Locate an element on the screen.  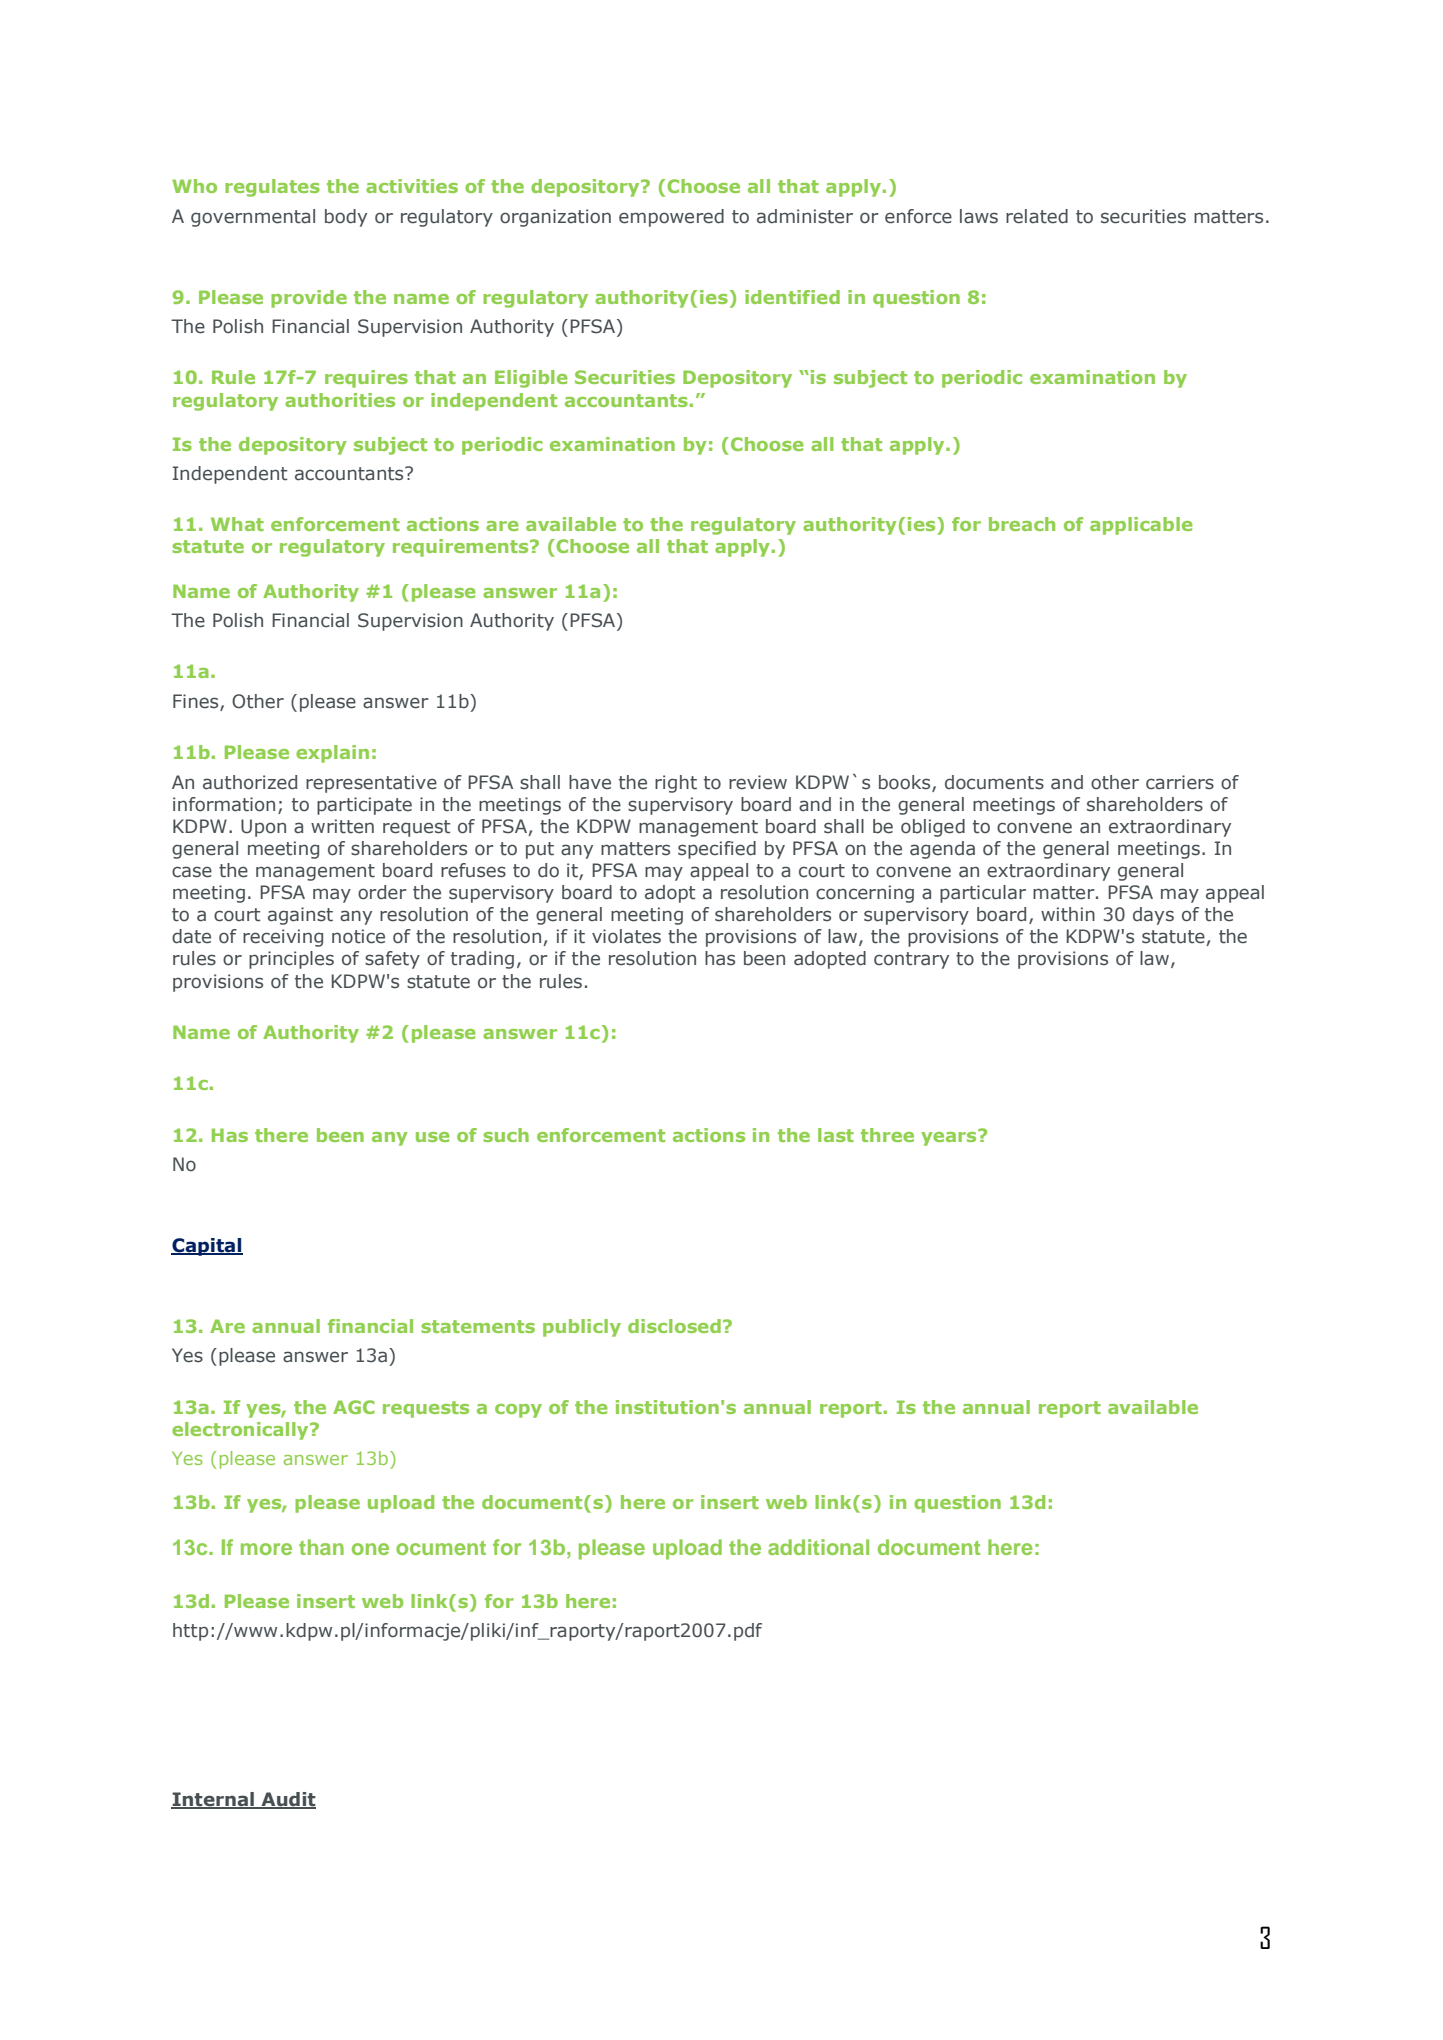
empowered is located at coordinates (671, 218).
